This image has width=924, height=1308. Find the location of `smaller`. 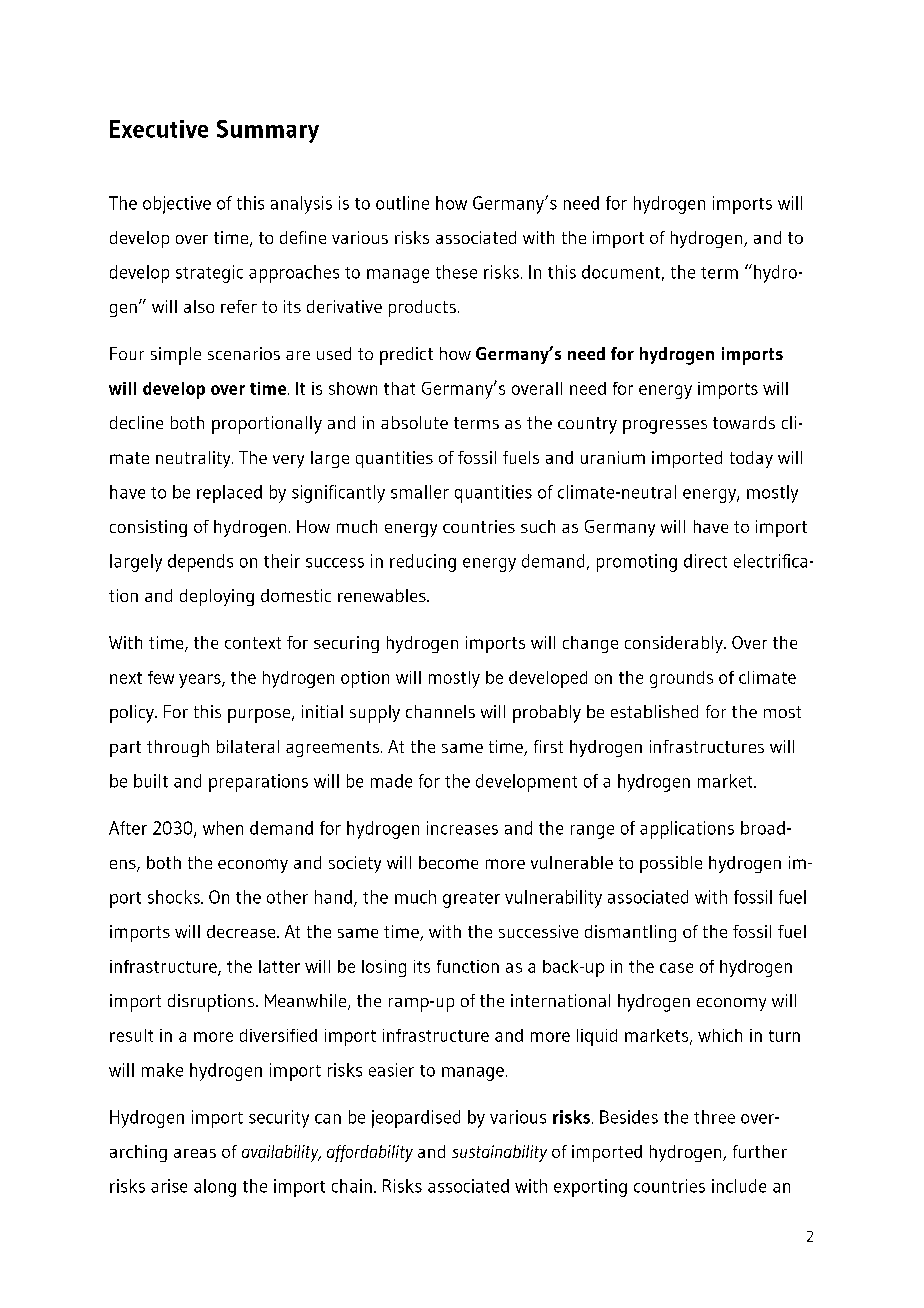

smaller is located at coordinates (420, 492).
